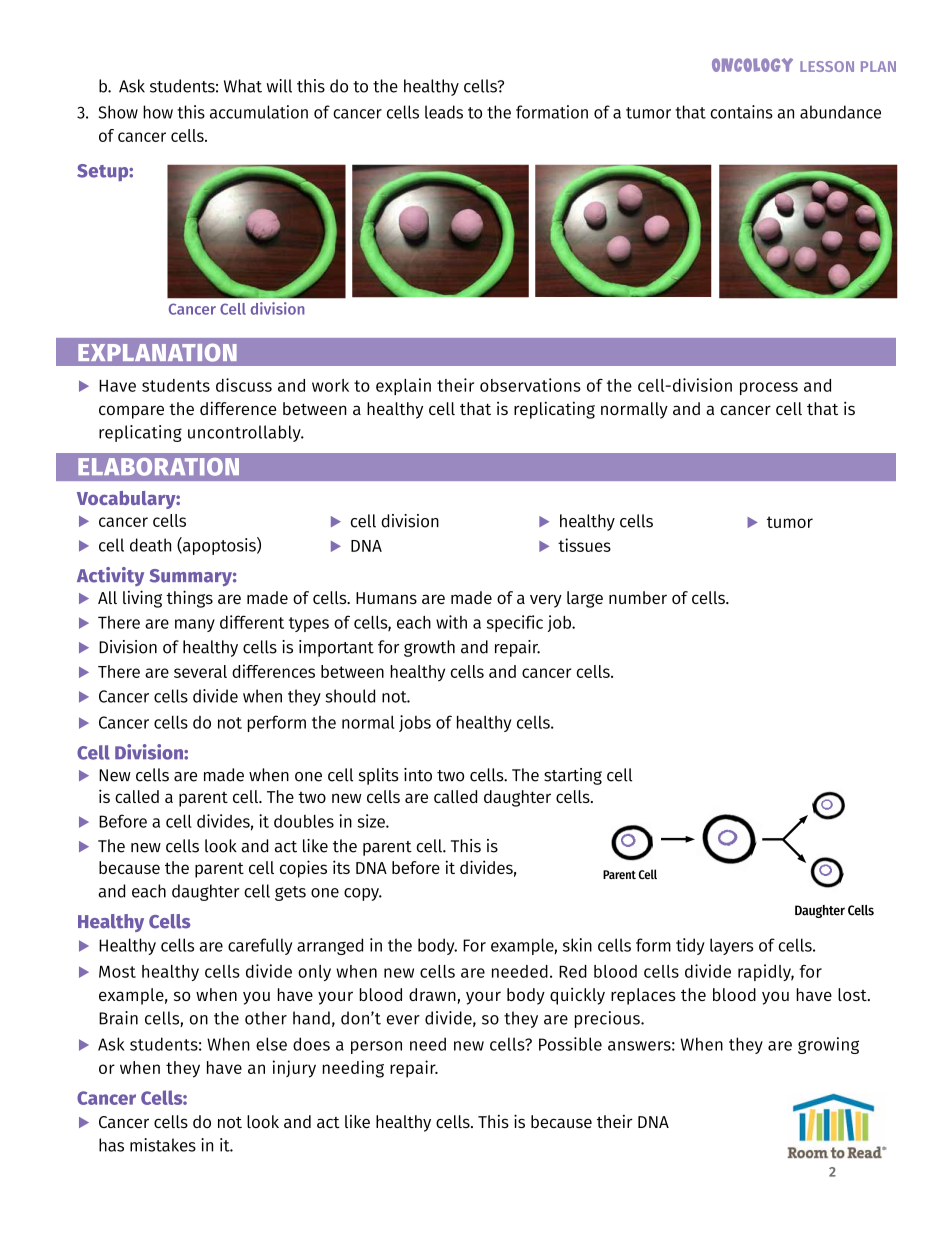 This screenshot has height=1233, width=952. I want to click on leads, so click(444, 112).
